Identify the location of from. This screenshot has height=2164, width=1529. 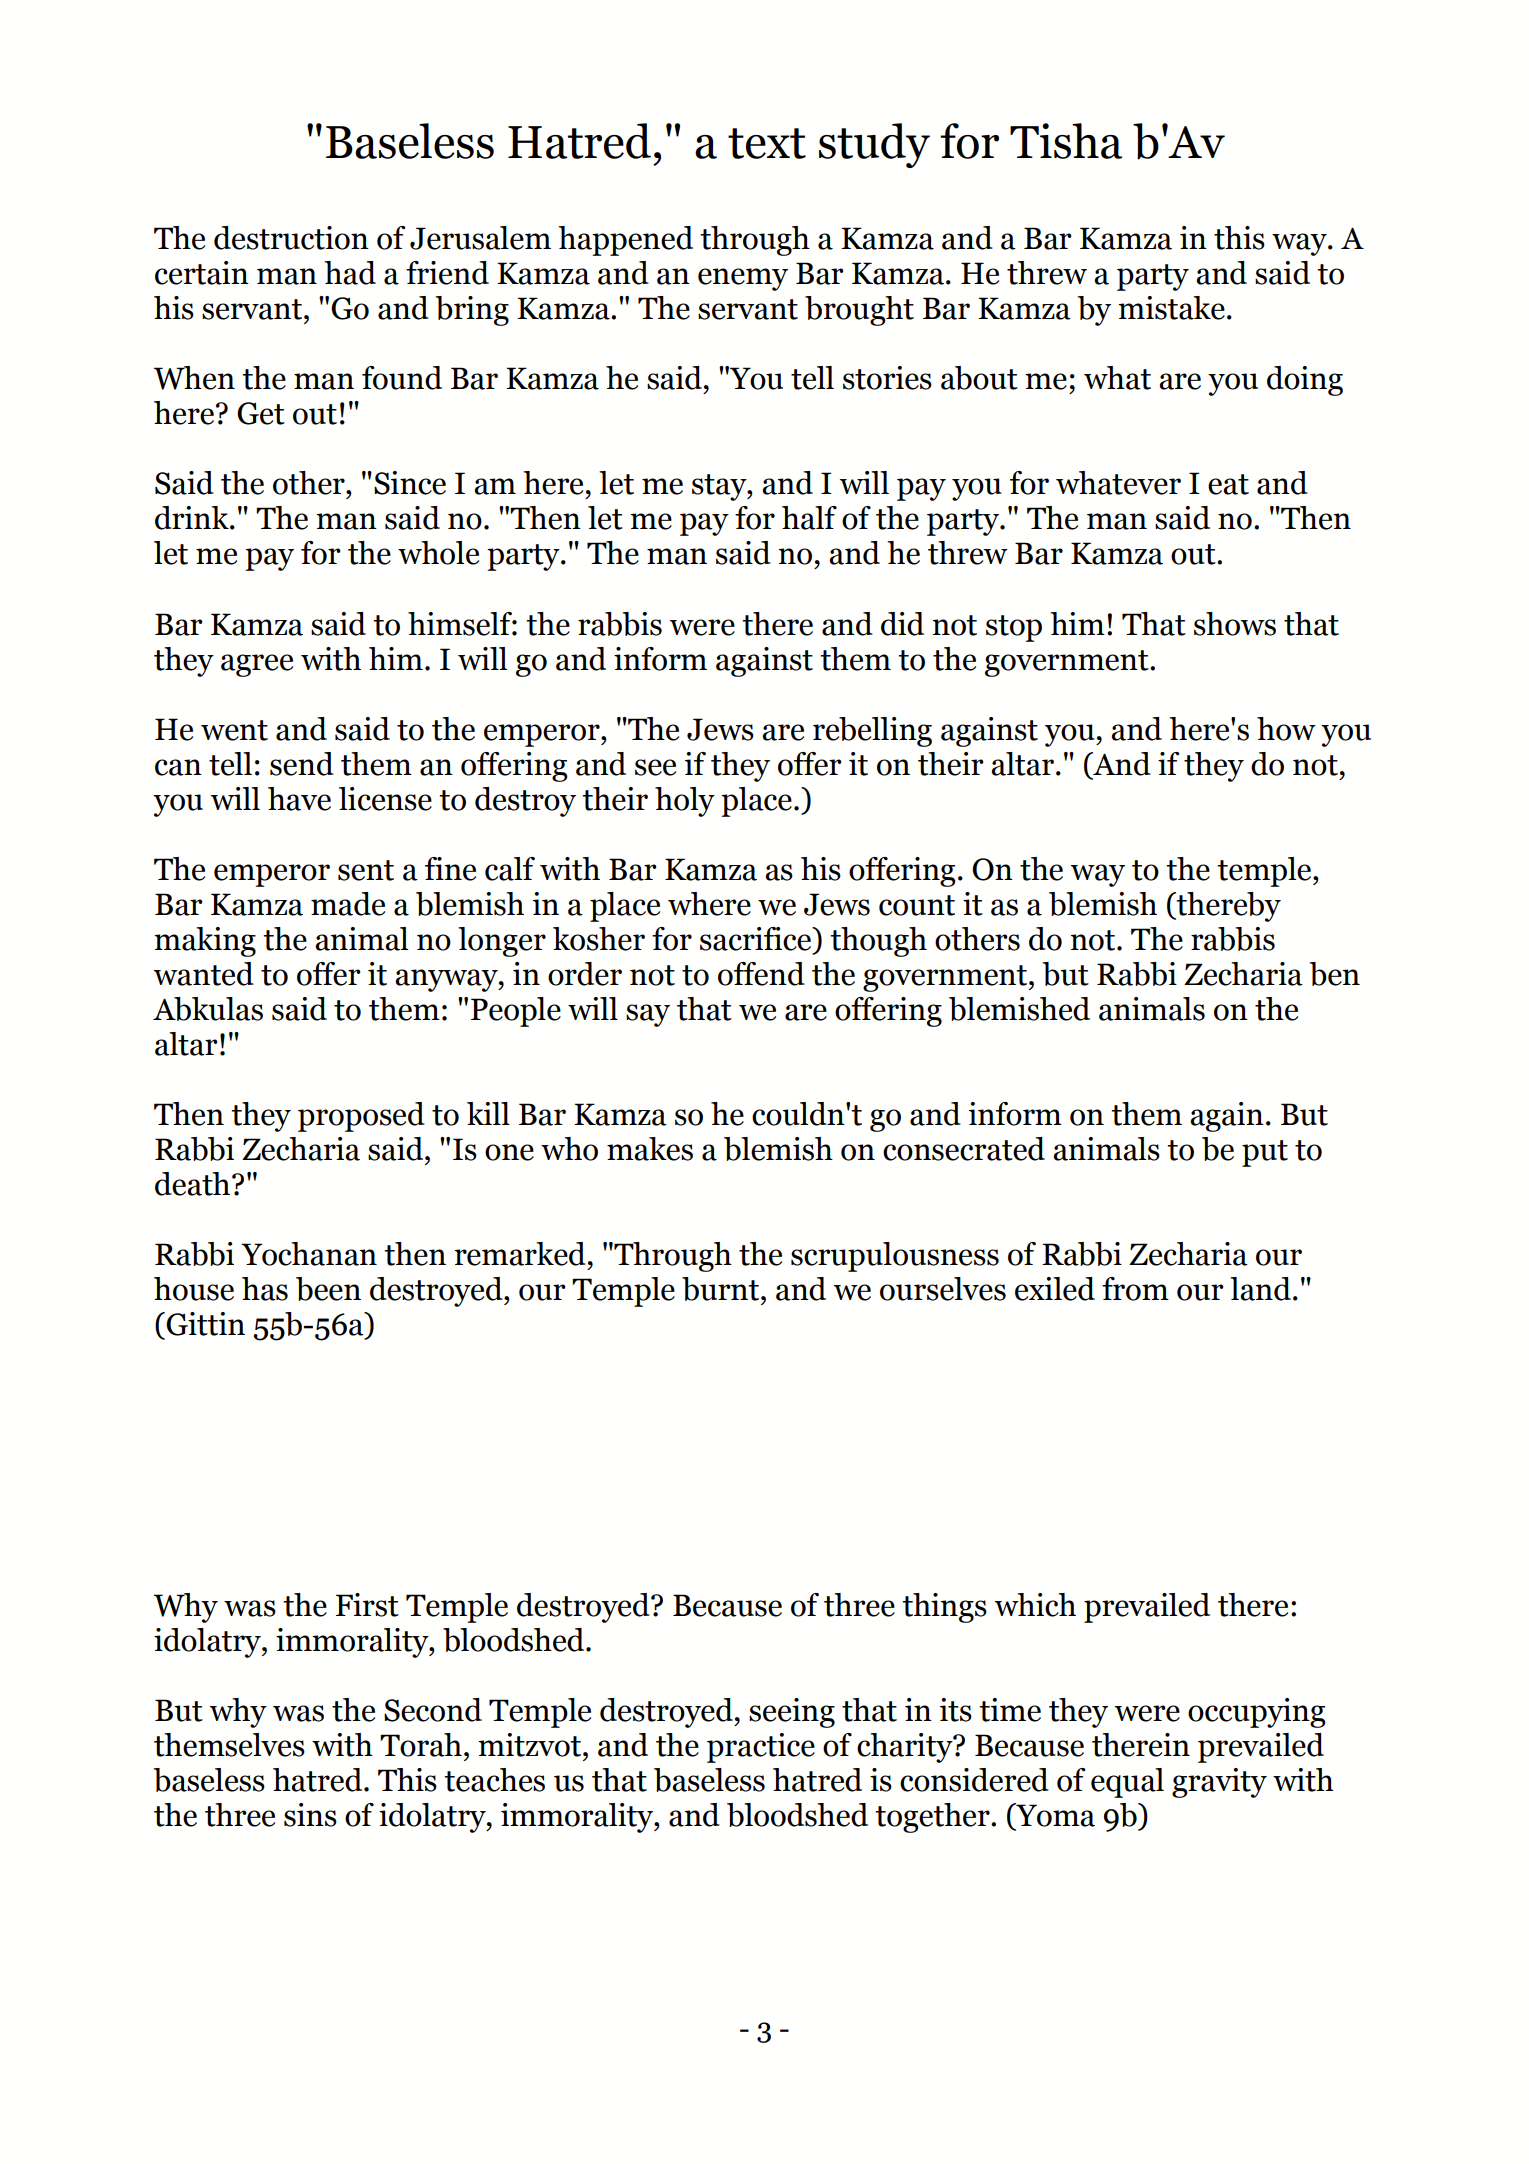
(1135, 1289).
